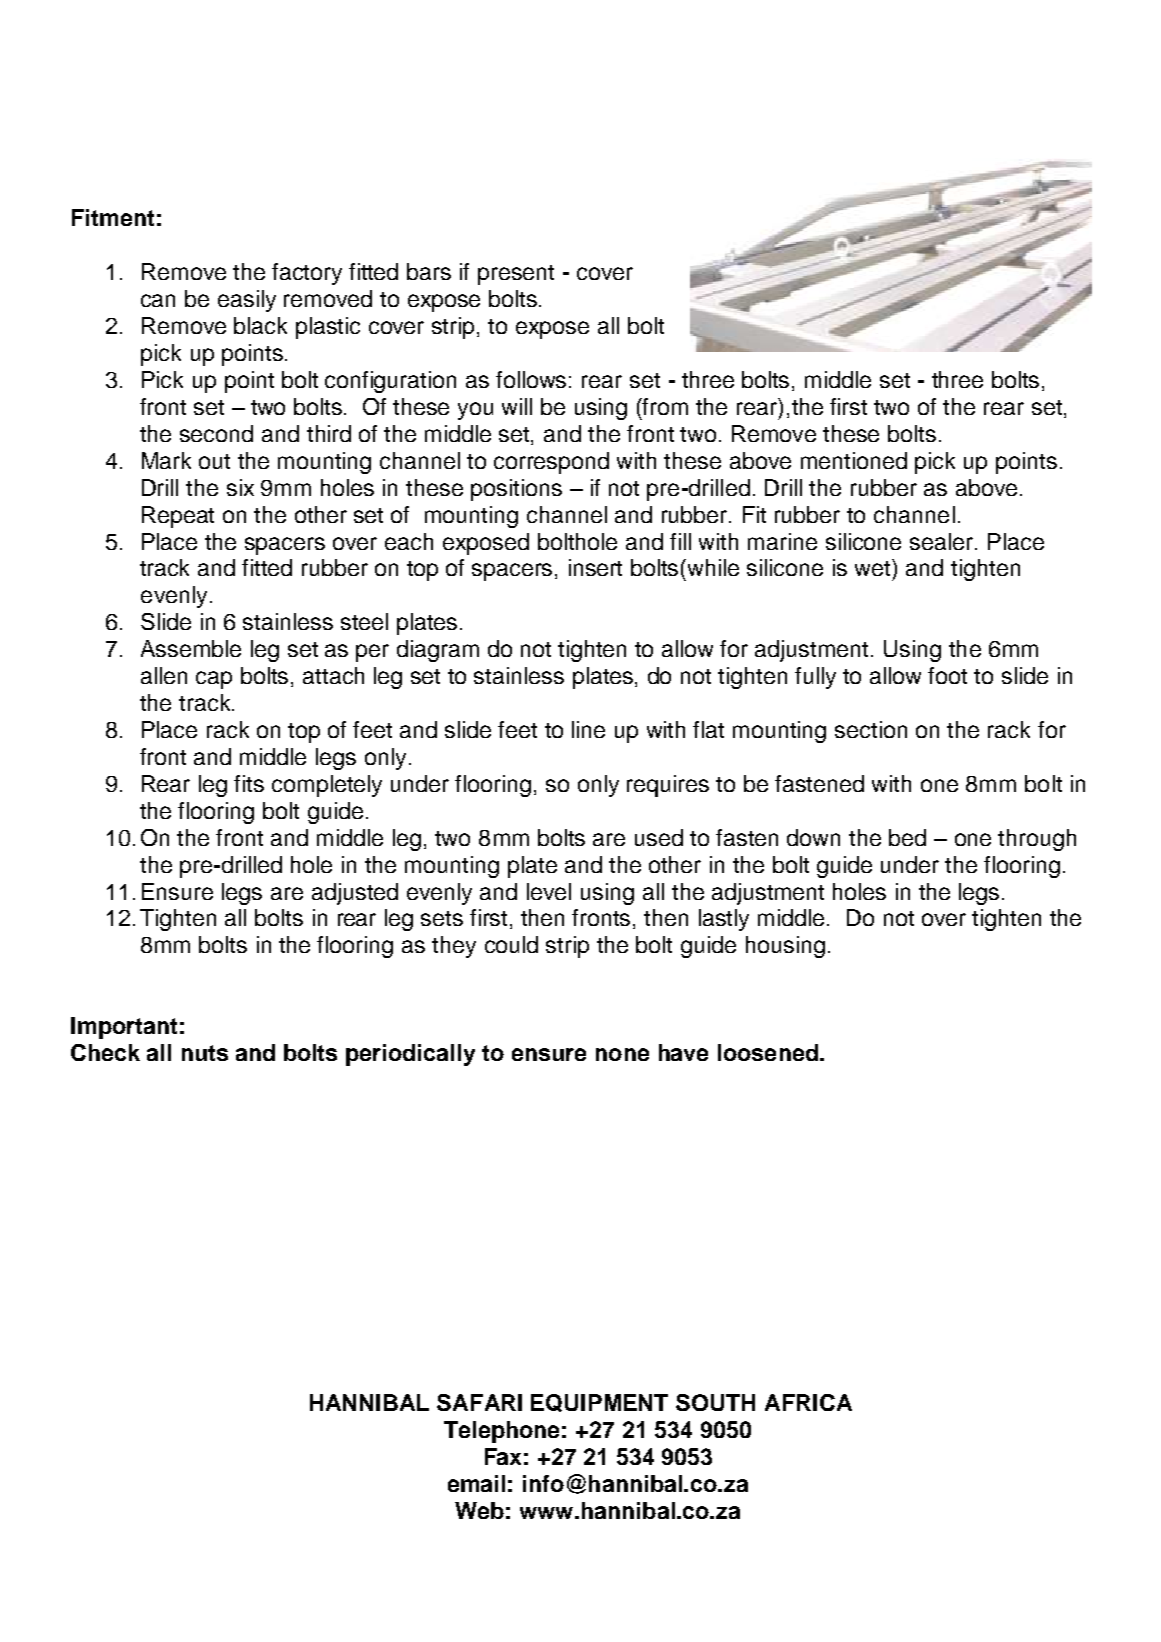 This image has width=1161, height=1642. What do you see at coordinates (549, 891) in the image?
I see `level` at bounding box center [549, 891].
